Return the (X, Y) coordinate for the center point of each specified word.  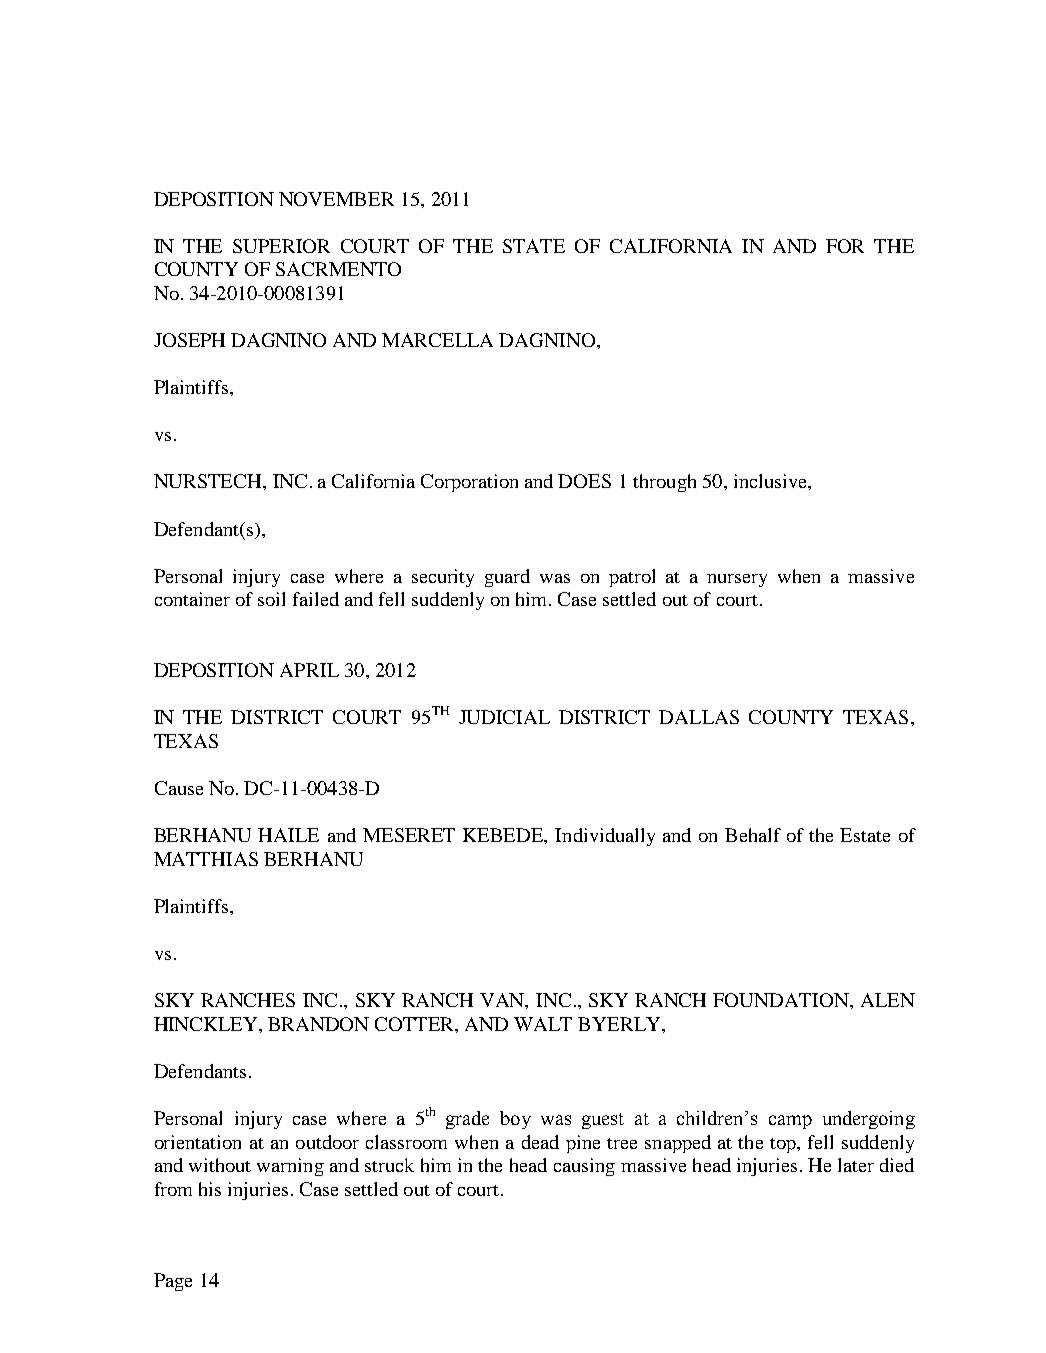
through (664, 483)
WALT (543, 1024)
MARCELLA (437, 340)
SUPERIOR (281, 246)
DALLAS (699, 717)
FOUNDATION (782, 1000)
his (210, 1189)
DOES (584, 481)
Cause (179, 788)
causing (584, 1167)
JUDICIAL (504, 717)
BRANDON (318, 1024)
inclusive (771, 481)
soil (271, 599)
